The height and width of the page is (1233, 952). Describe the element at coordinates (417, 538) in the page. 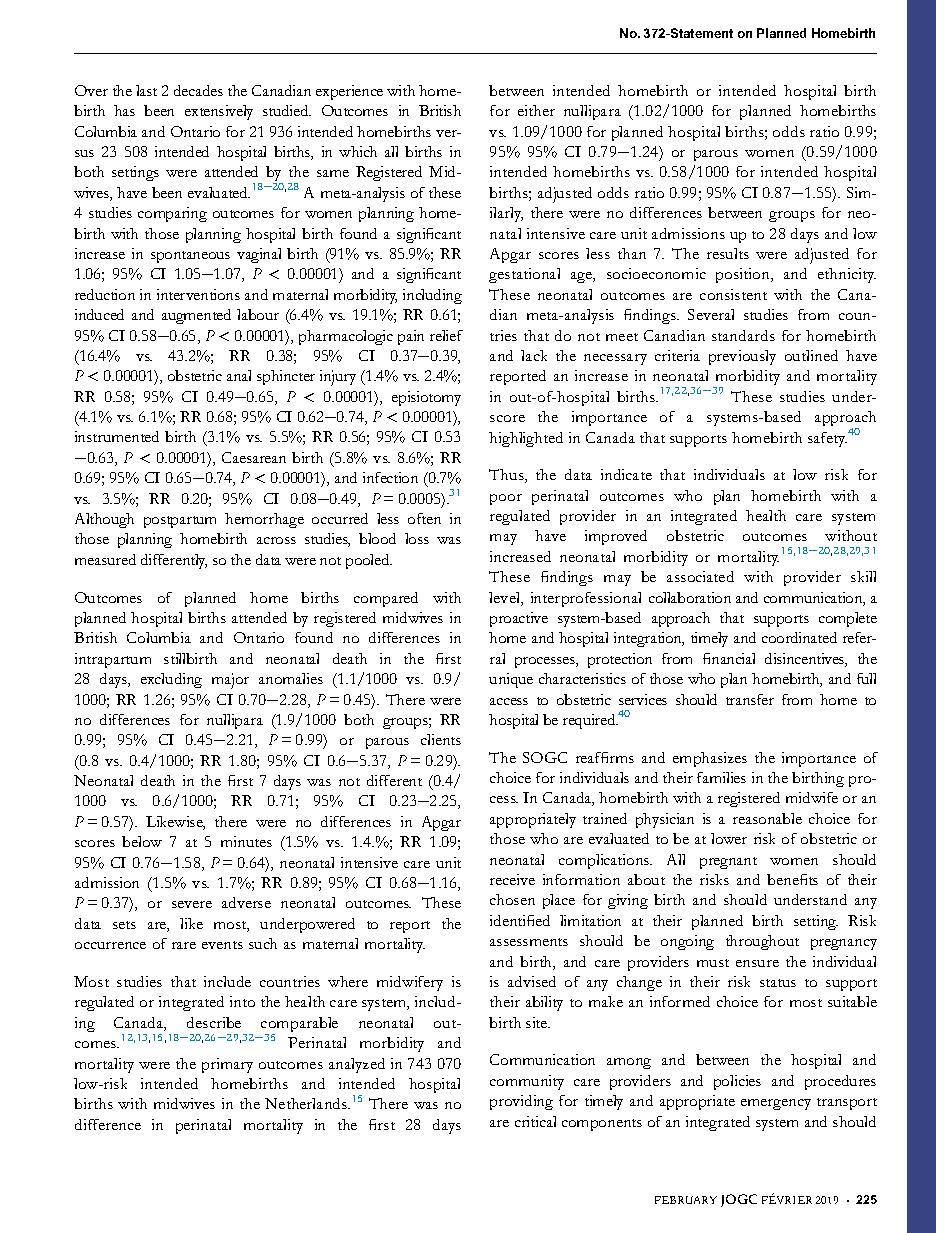

I see `loss` at that location.
